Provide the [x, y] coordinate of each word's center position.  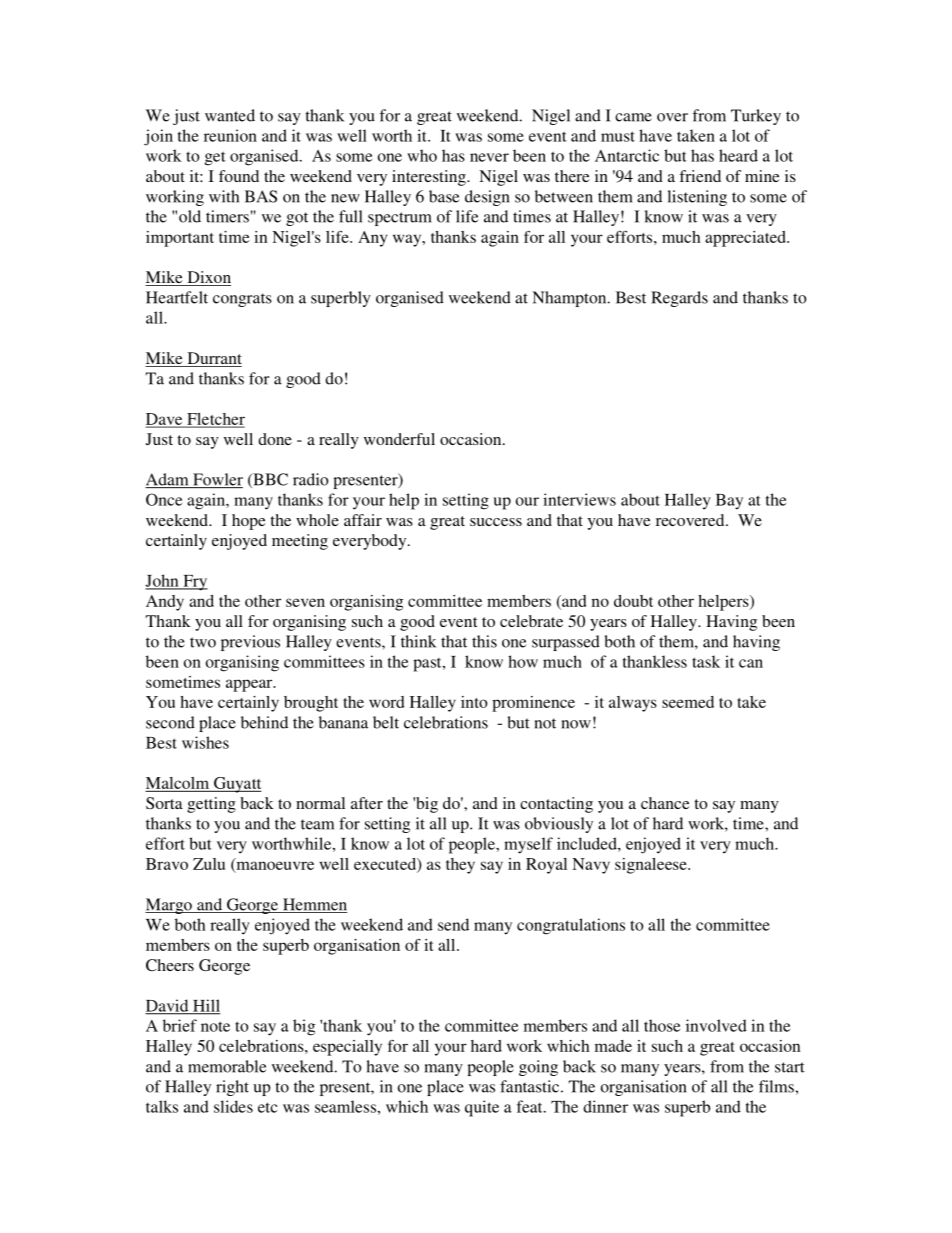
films [776, 1086]
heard [738, 155]
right [232, 1088]
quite [482, 1108]
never [489, 157]
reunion [230, 135]
